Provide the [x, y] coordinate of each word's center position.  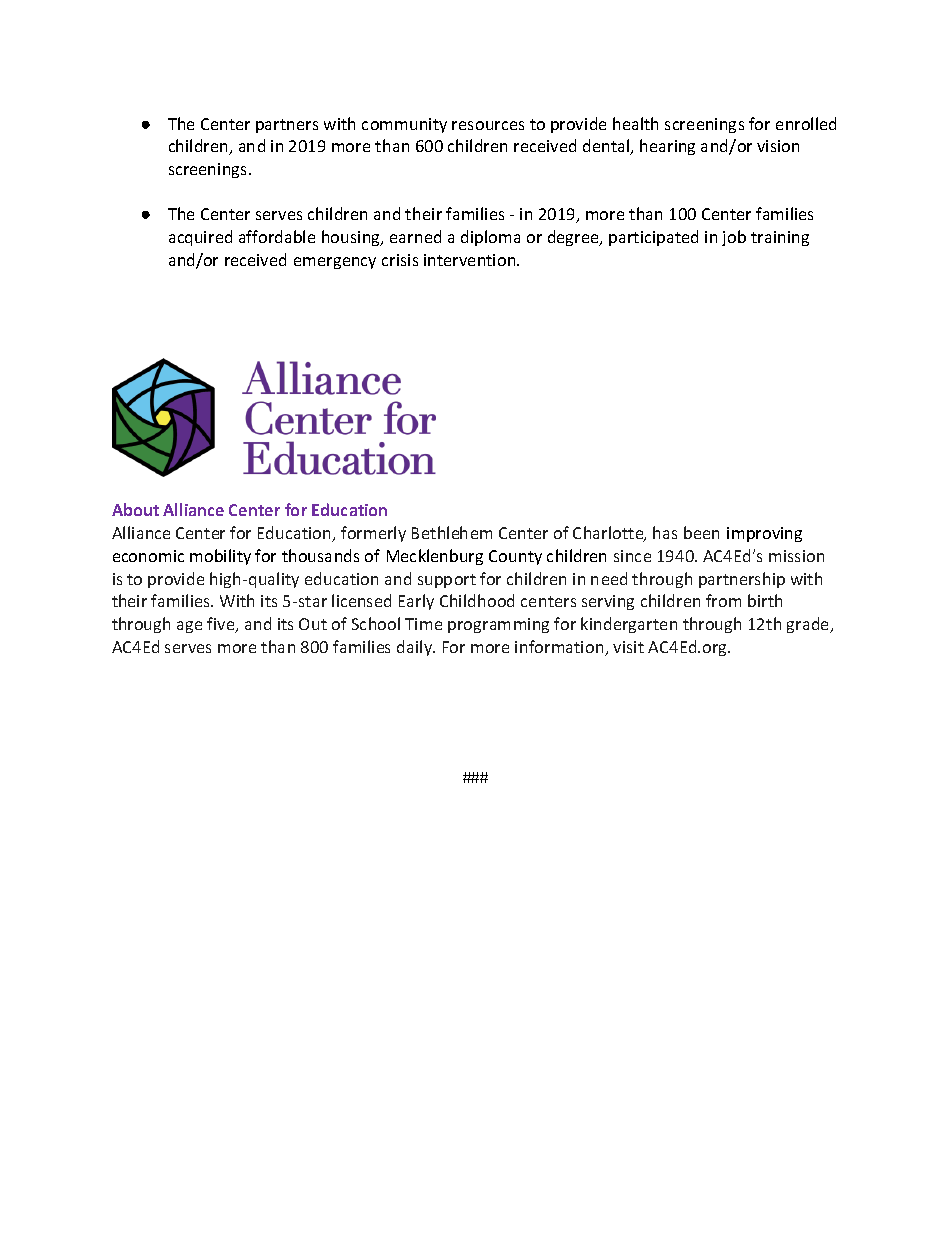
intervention [471, 260]
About [135, 509]
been [701, 532]
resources [488, 125]
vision [778, 146]
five [222, 625]
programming [498, 625]
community [404, 125]
